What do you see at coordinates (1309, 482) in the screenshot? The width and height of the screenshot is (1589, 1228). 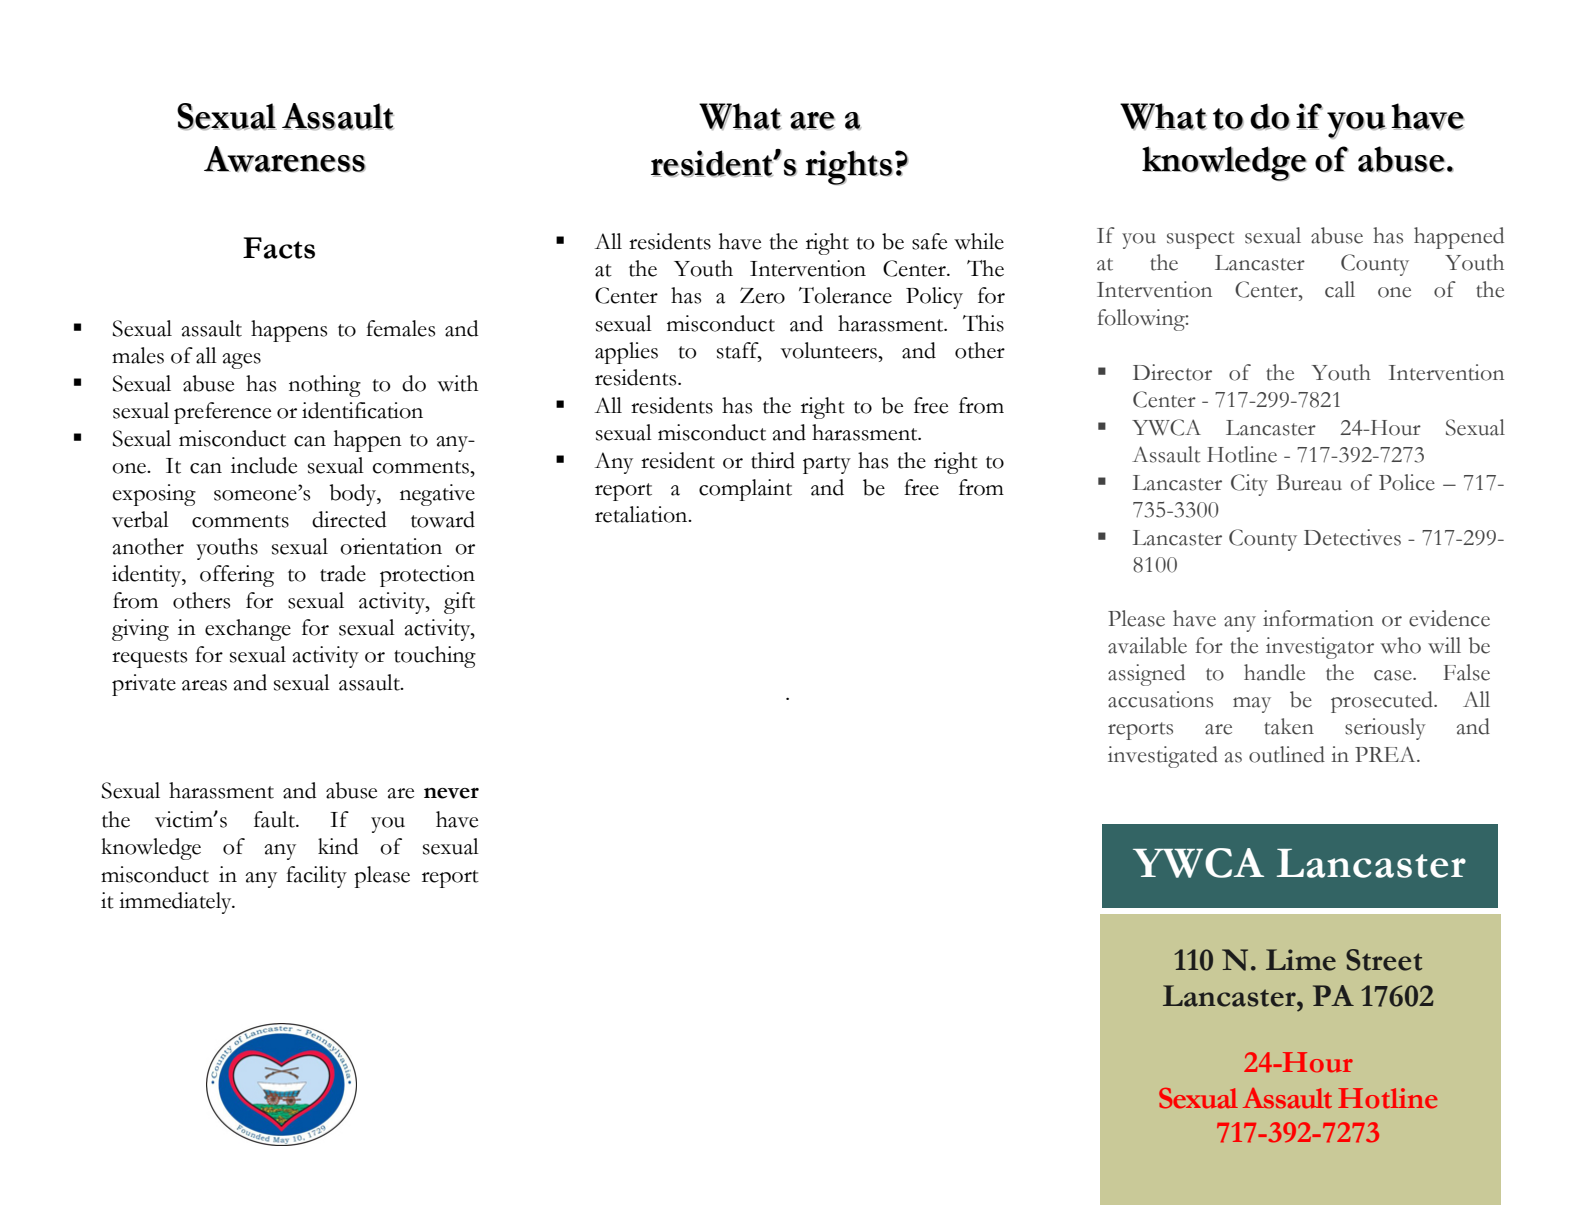 I see `Bureau` at bounding box center [1309, 482].
